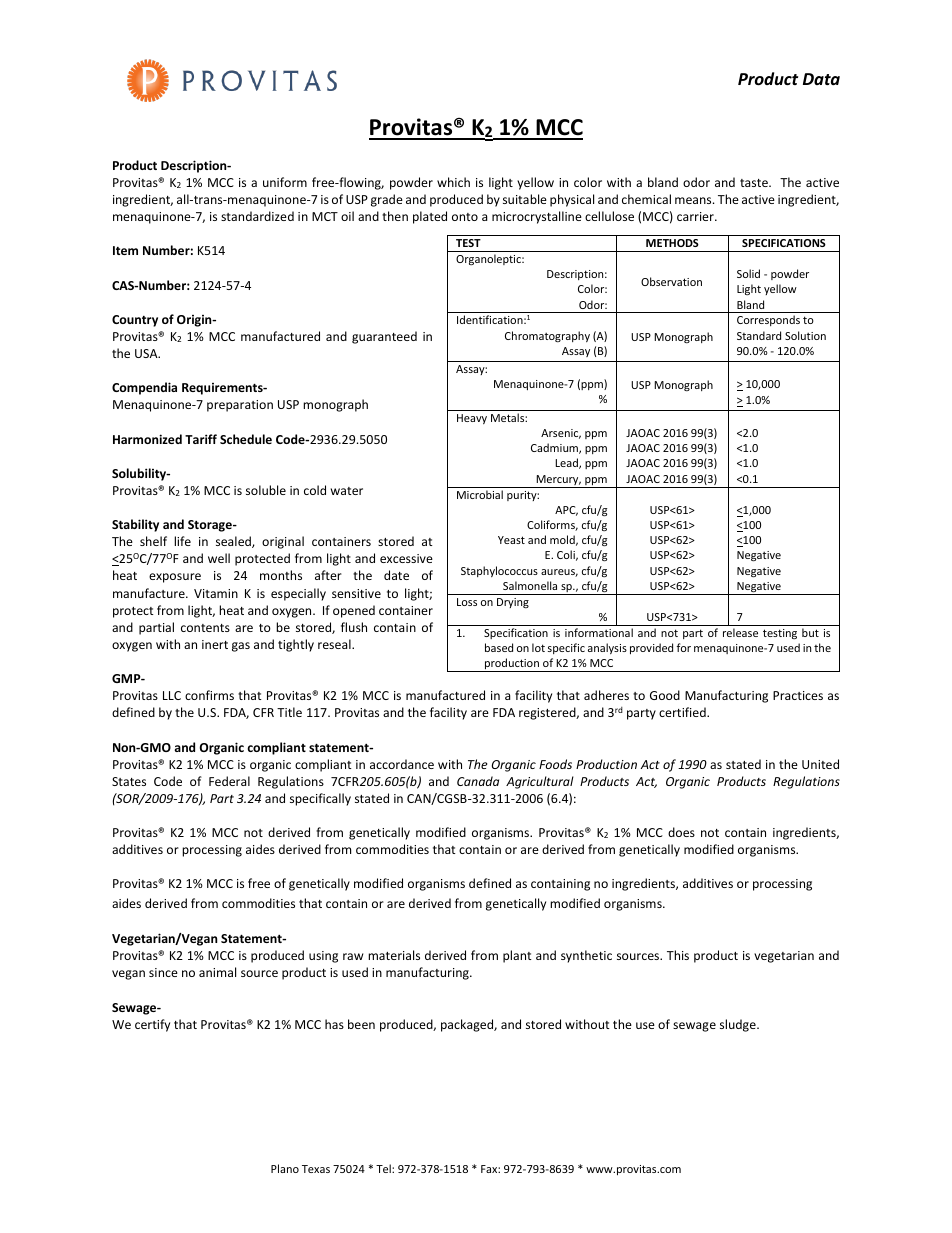 The width and height of the document is (952, 1233). Describe the element at coordinates (201, 439) in the document. I see `Tariff` at that location.
